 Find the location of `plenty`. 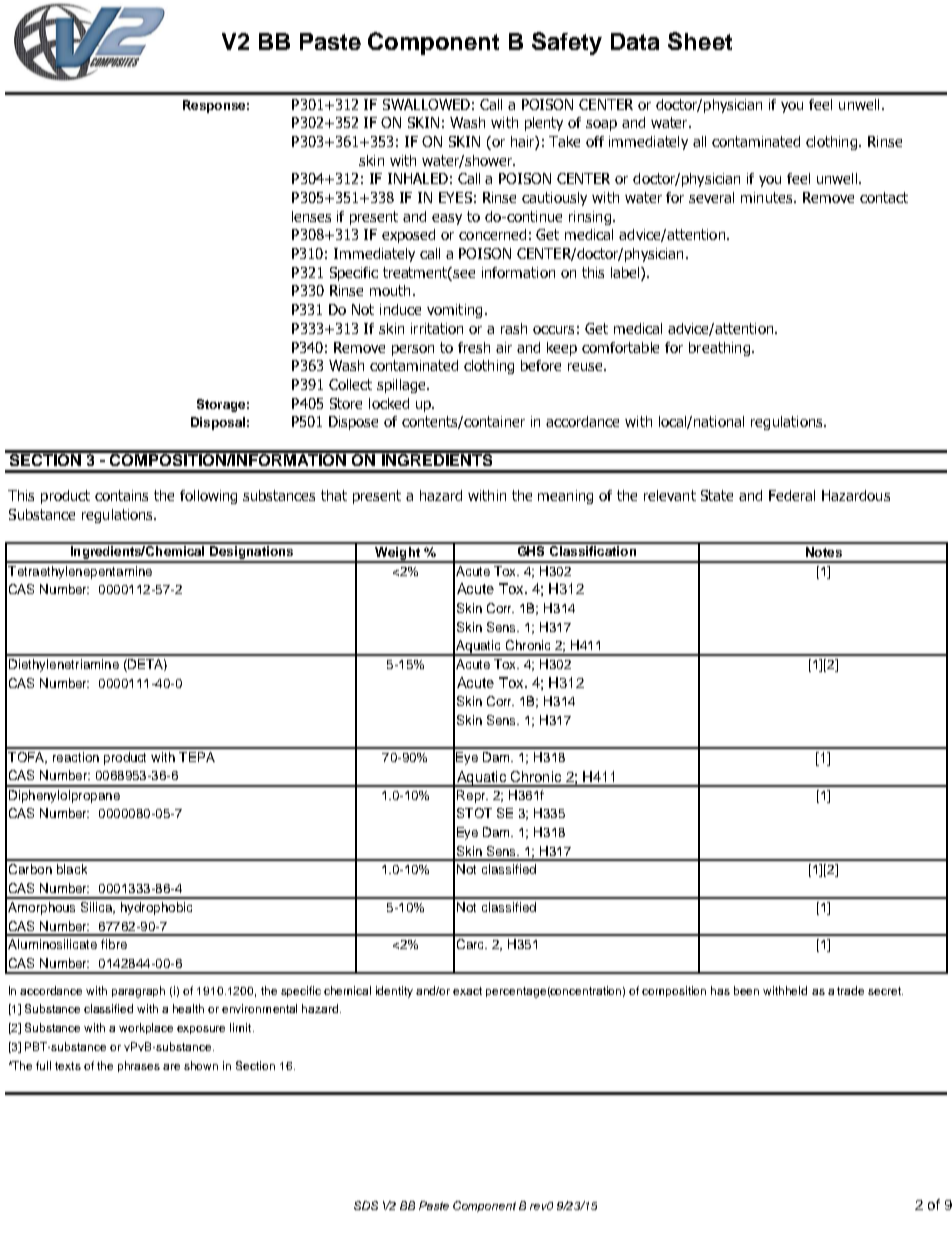

plenty is located at coordinates (544, 124).
